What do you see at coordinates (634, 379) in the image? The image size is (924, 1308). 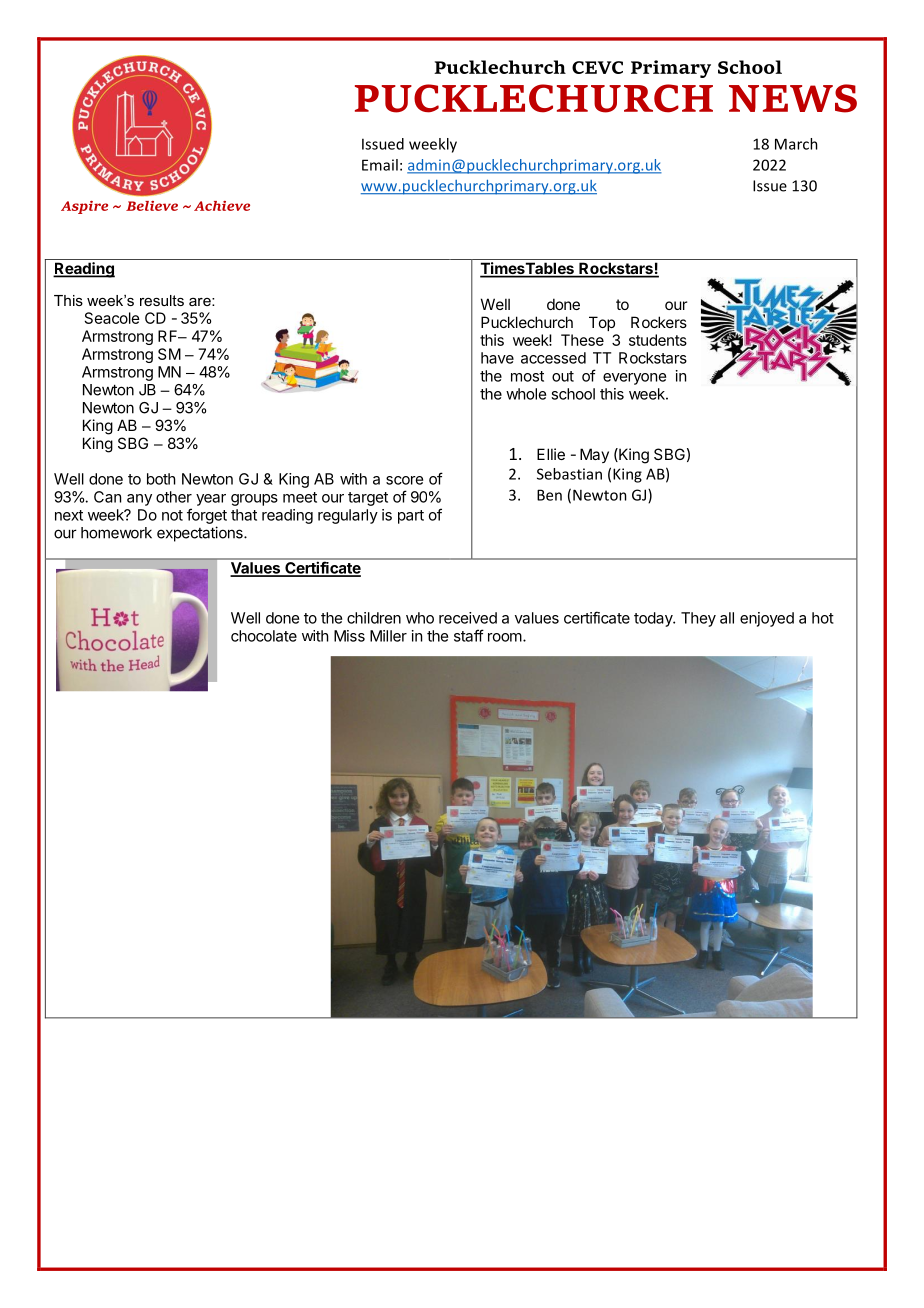 I see `everyone` at bounding box center [634, 379].
